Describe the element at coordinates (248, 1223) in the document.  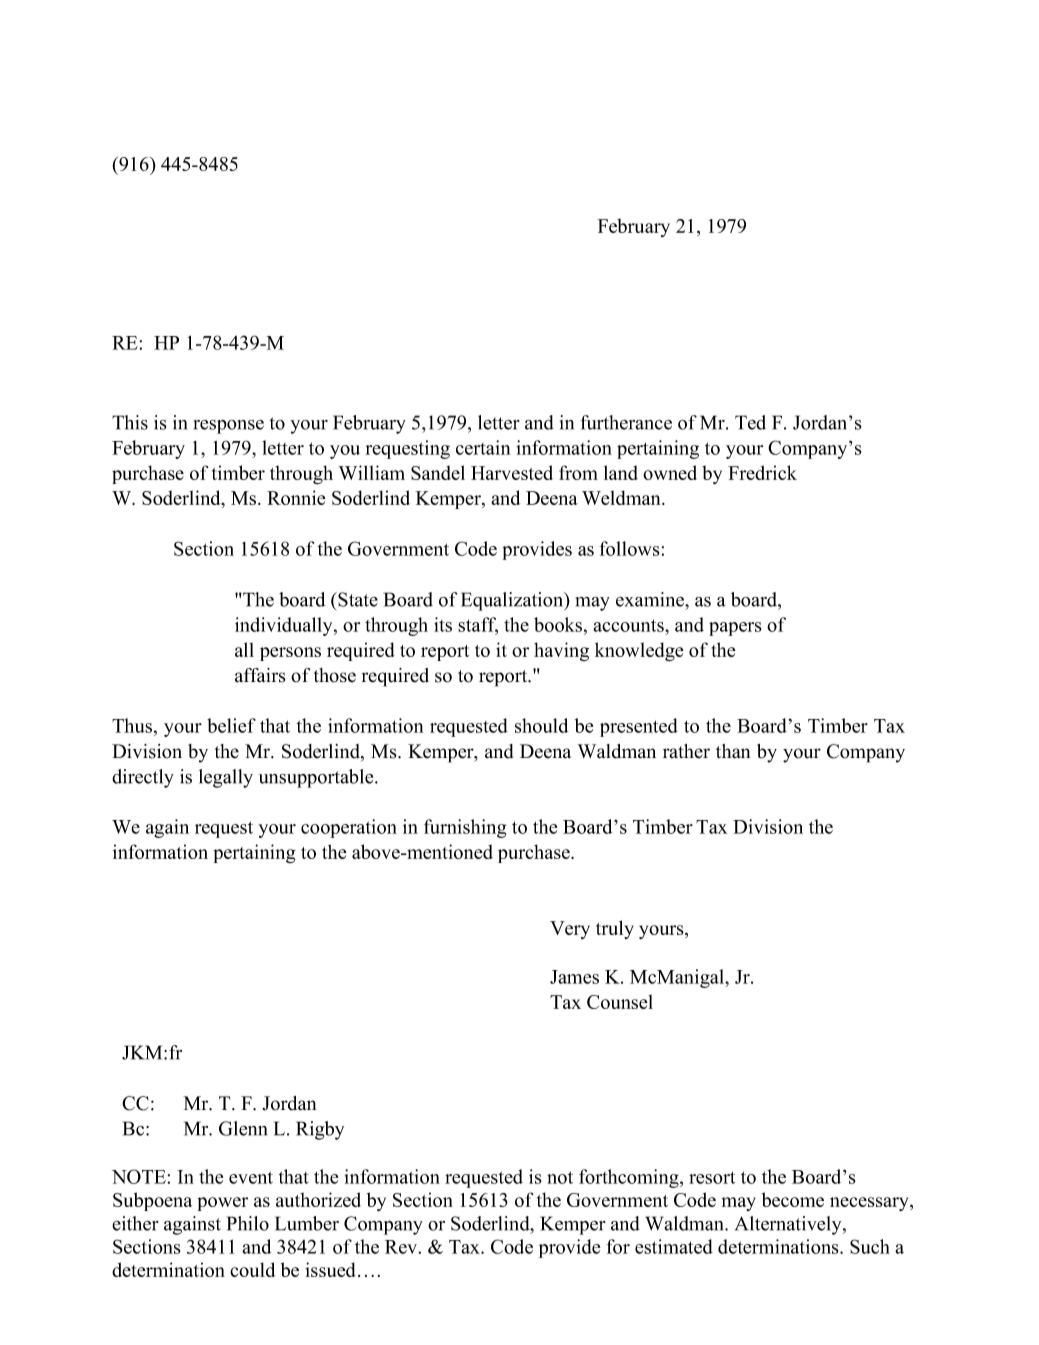
I see `Philo` at that location.
